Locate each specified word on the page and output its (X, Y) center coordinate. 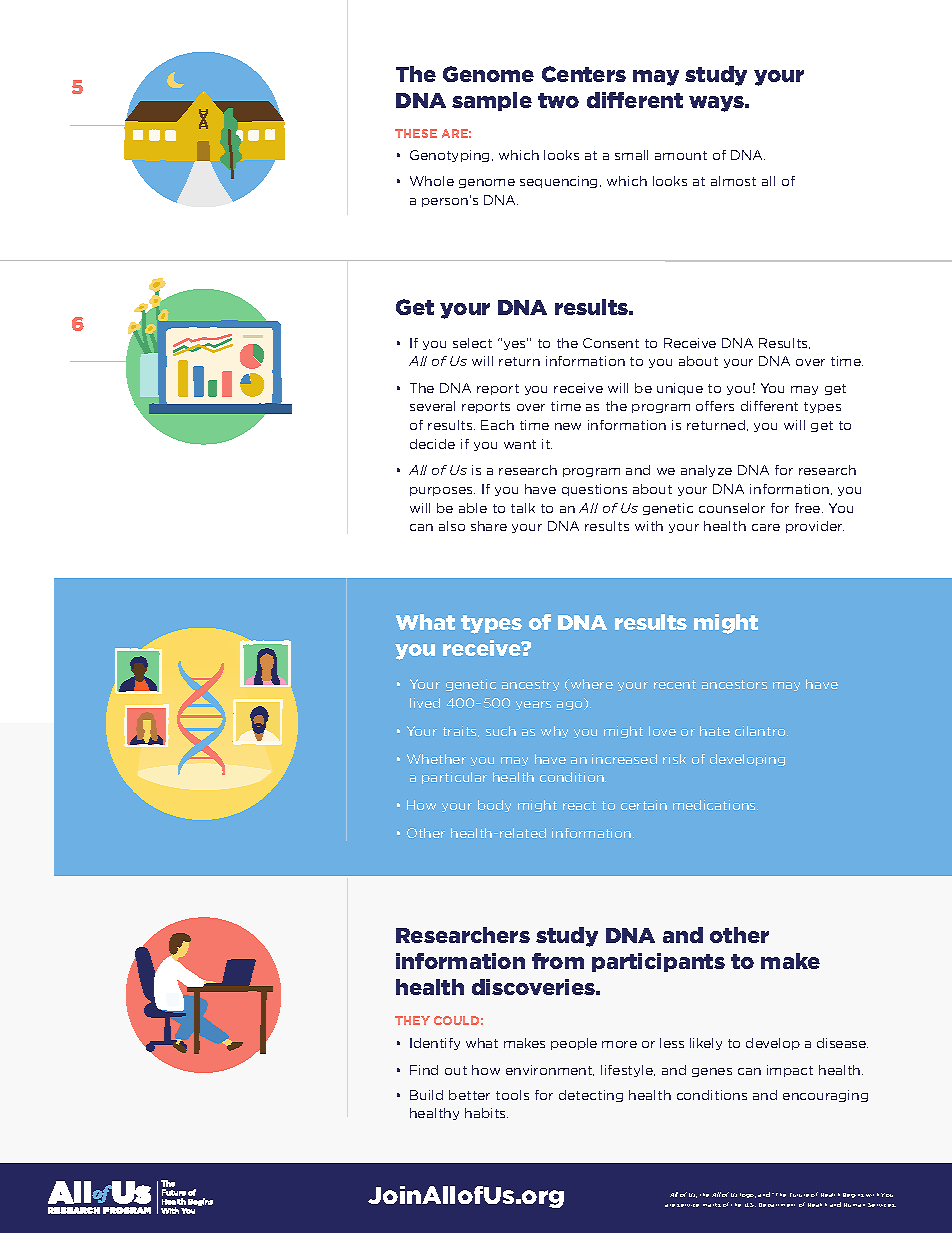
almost (733, 181)
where (592, 684)
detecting (591, 1096)
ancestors (734, 684)
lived (425, 703)
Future (799, 1195)
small (631, 155)
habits (486, 1113)
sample (492, 101)
